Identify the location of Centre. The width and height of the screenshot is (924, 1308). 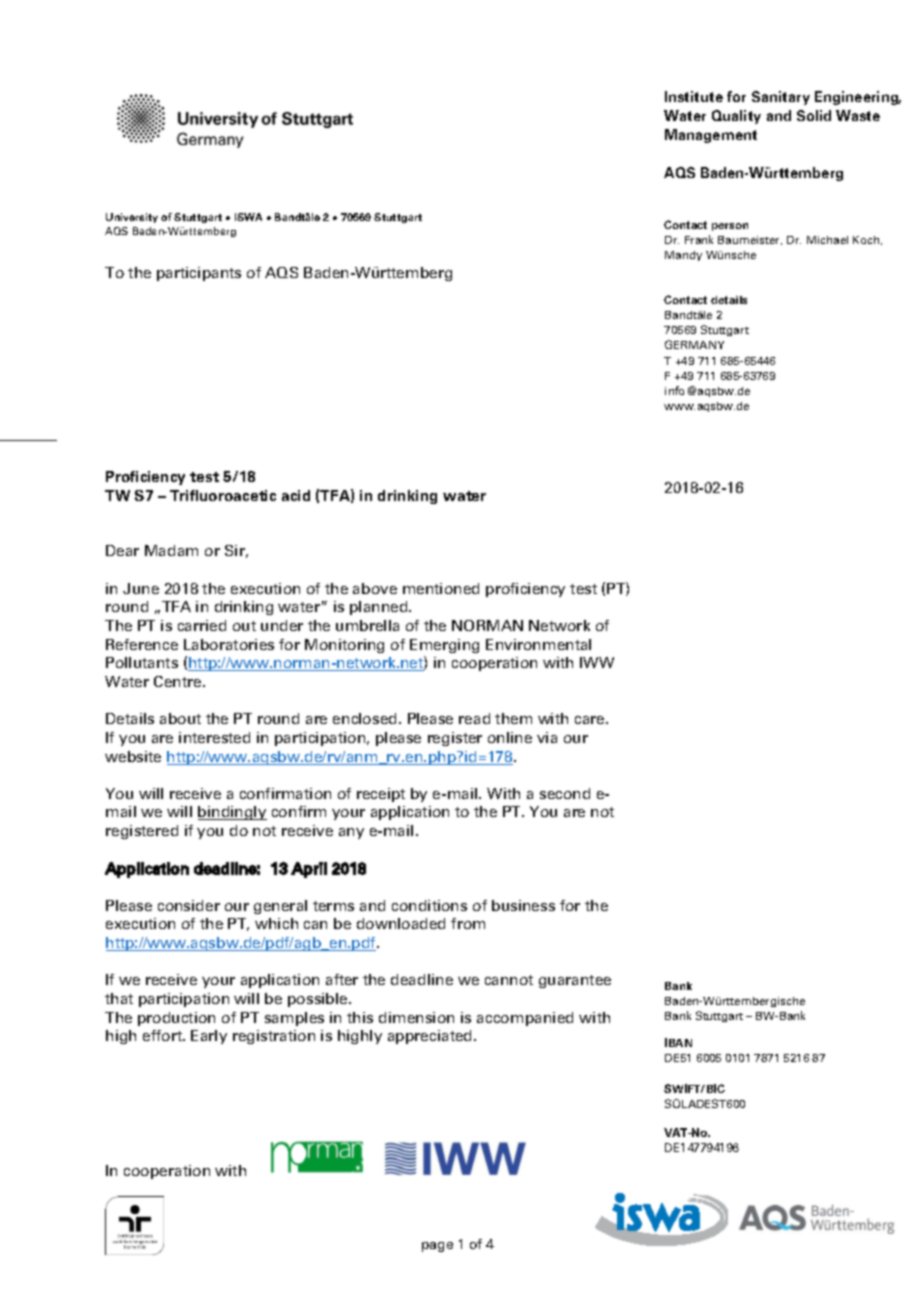
(179, 681).
